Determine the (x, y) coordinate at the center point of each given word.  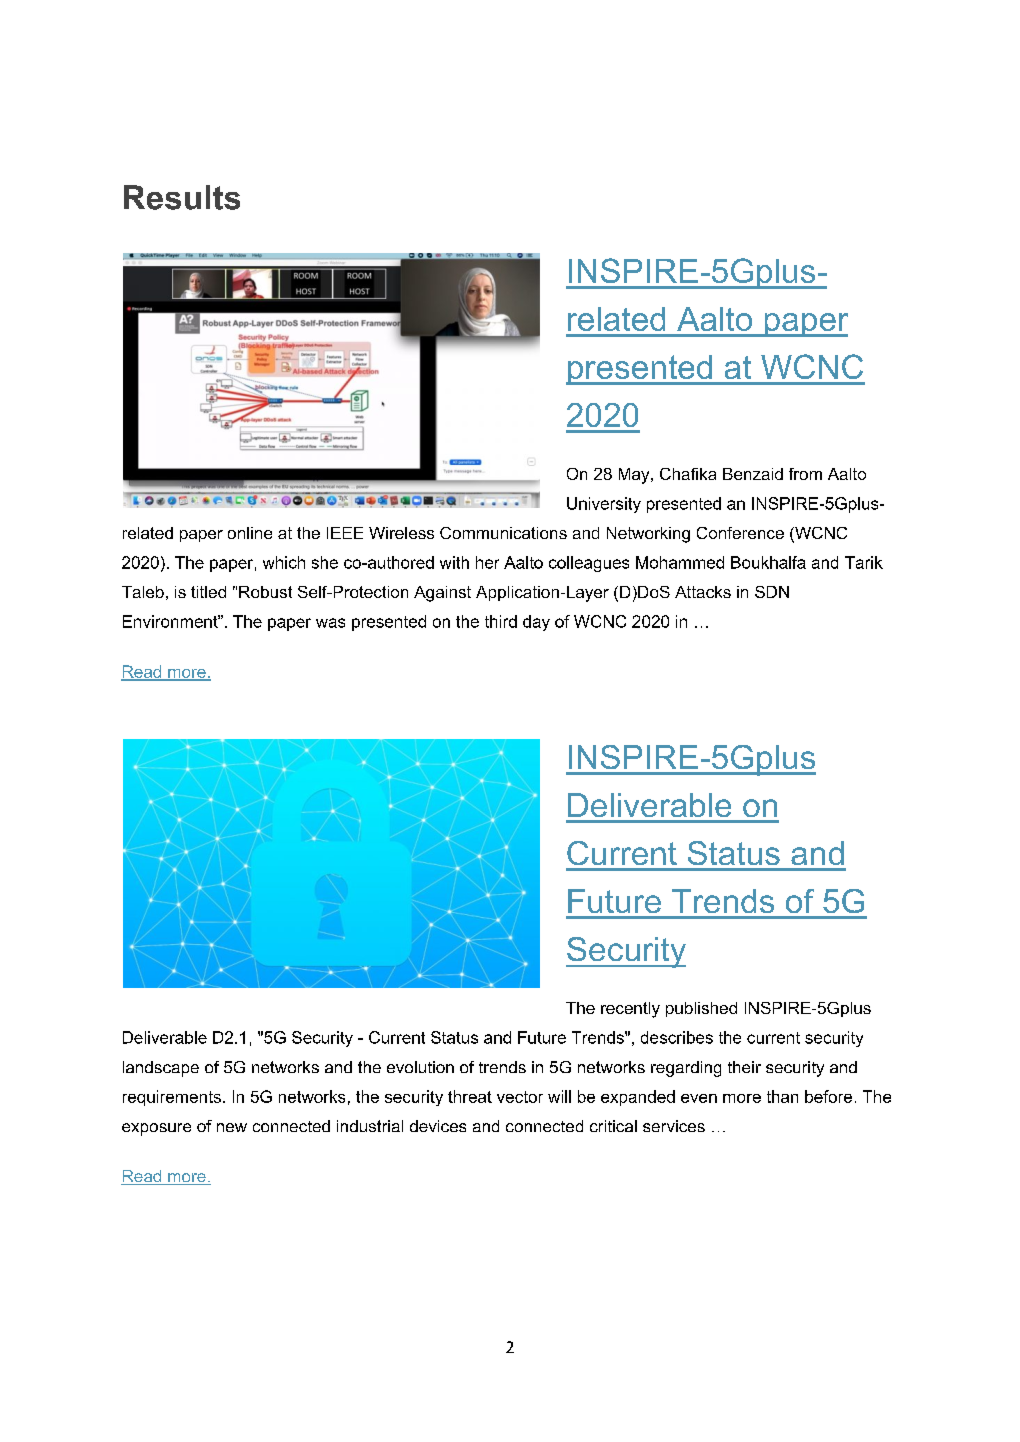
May (635, 476)
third (501, 621)
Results (182, 197)
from (805, 474)
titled (208, 592)
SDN (772, 592)
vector (520, 1097)
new (232, 1127)
